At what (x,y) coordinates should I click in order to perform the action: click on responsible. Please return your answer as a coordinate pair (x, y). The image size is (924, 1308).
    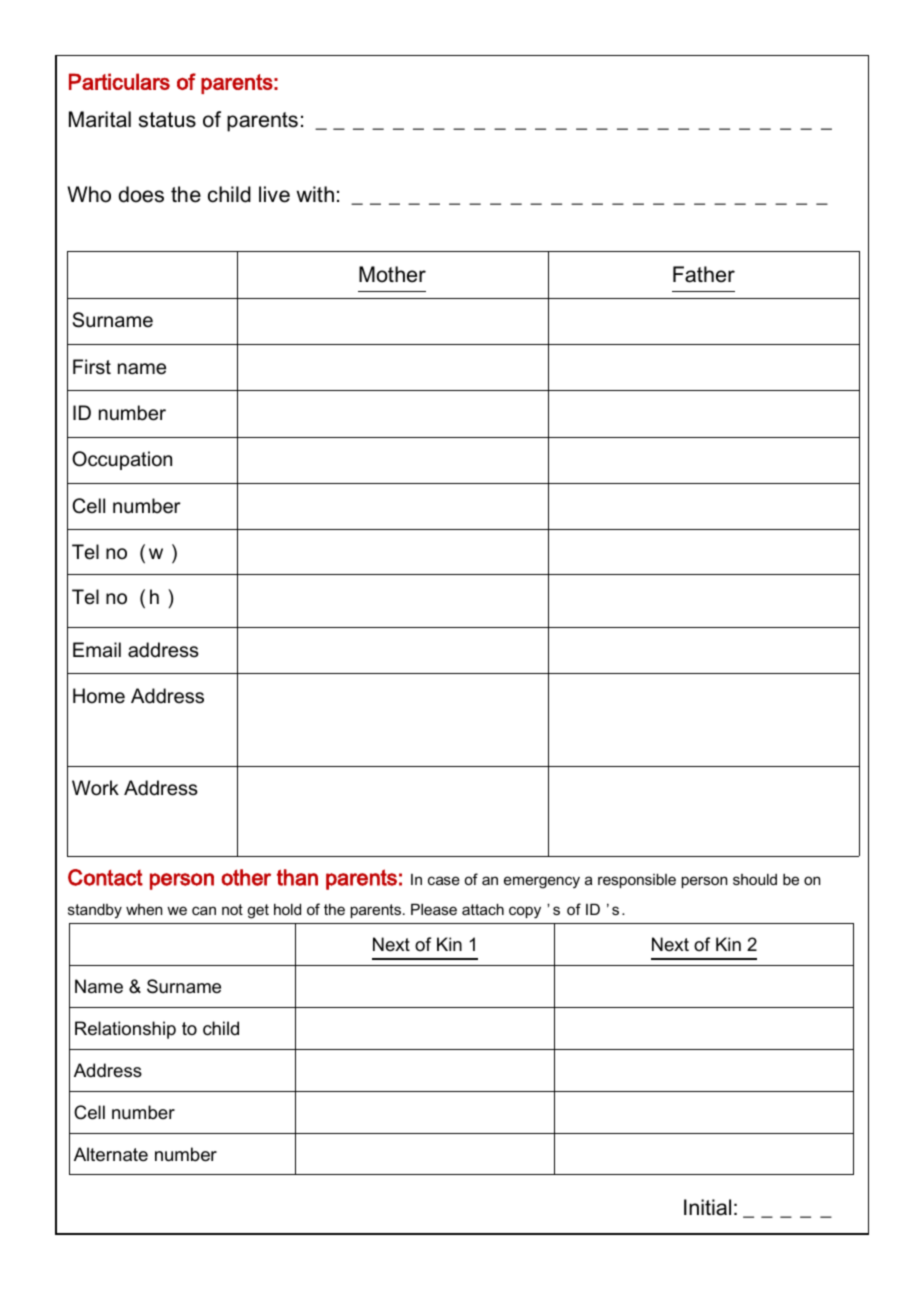
    Looking at the image, I should click on (637, 880).
